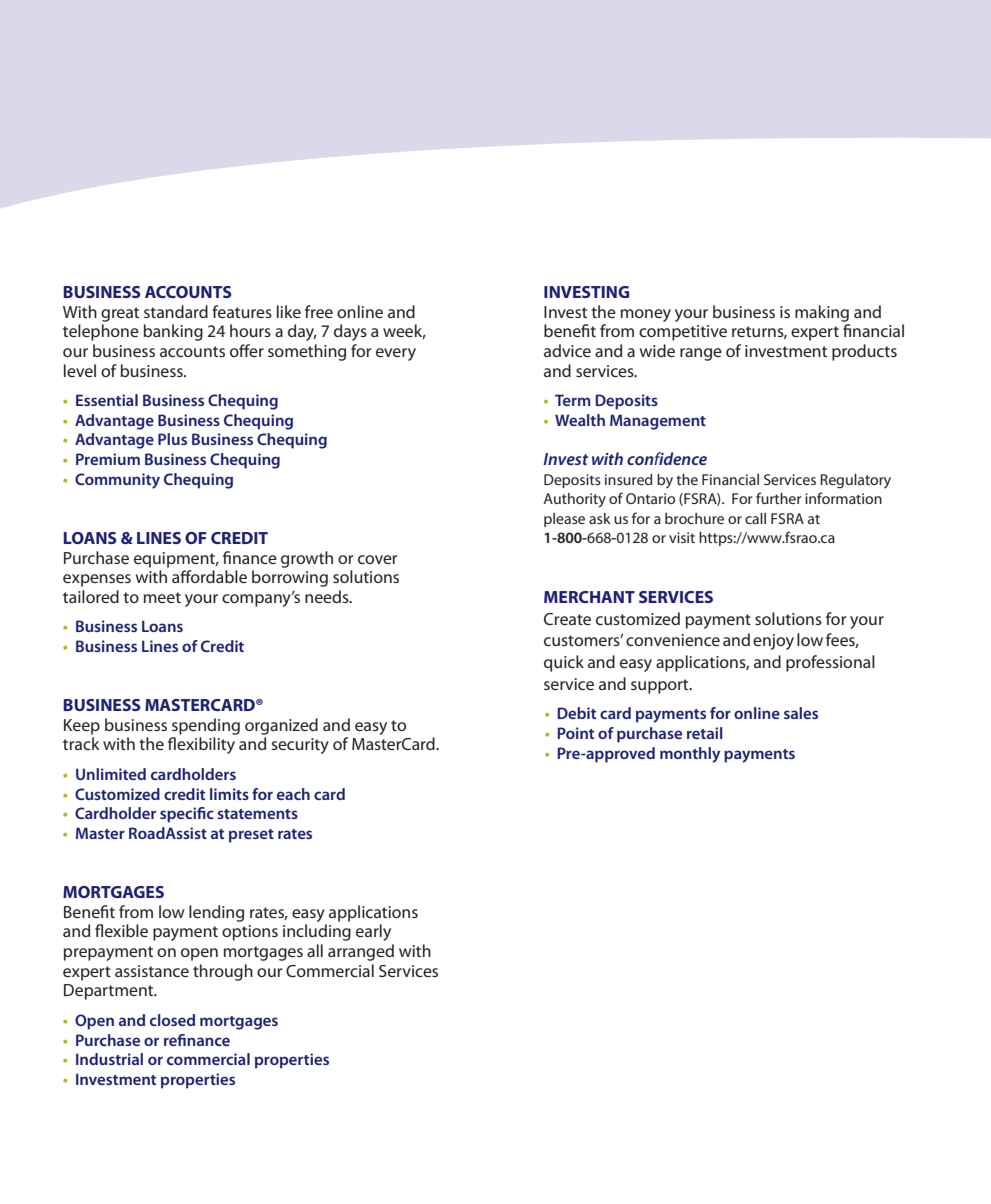 The height and width of the page is (1204, 991). I want to click on making, so click(822, 313).
